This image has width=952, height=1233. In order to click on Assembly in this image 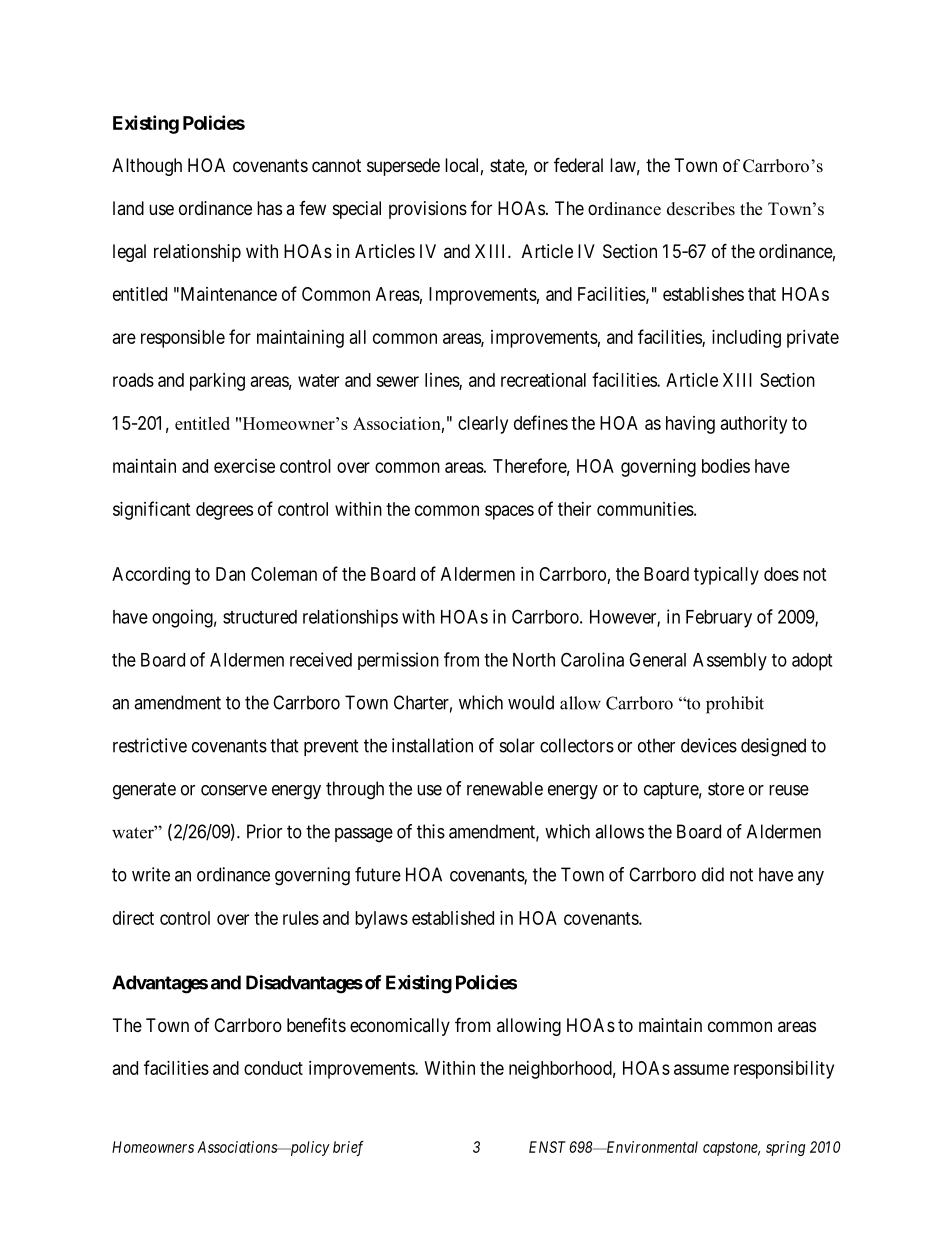, I will do `click(730, 662)`.
